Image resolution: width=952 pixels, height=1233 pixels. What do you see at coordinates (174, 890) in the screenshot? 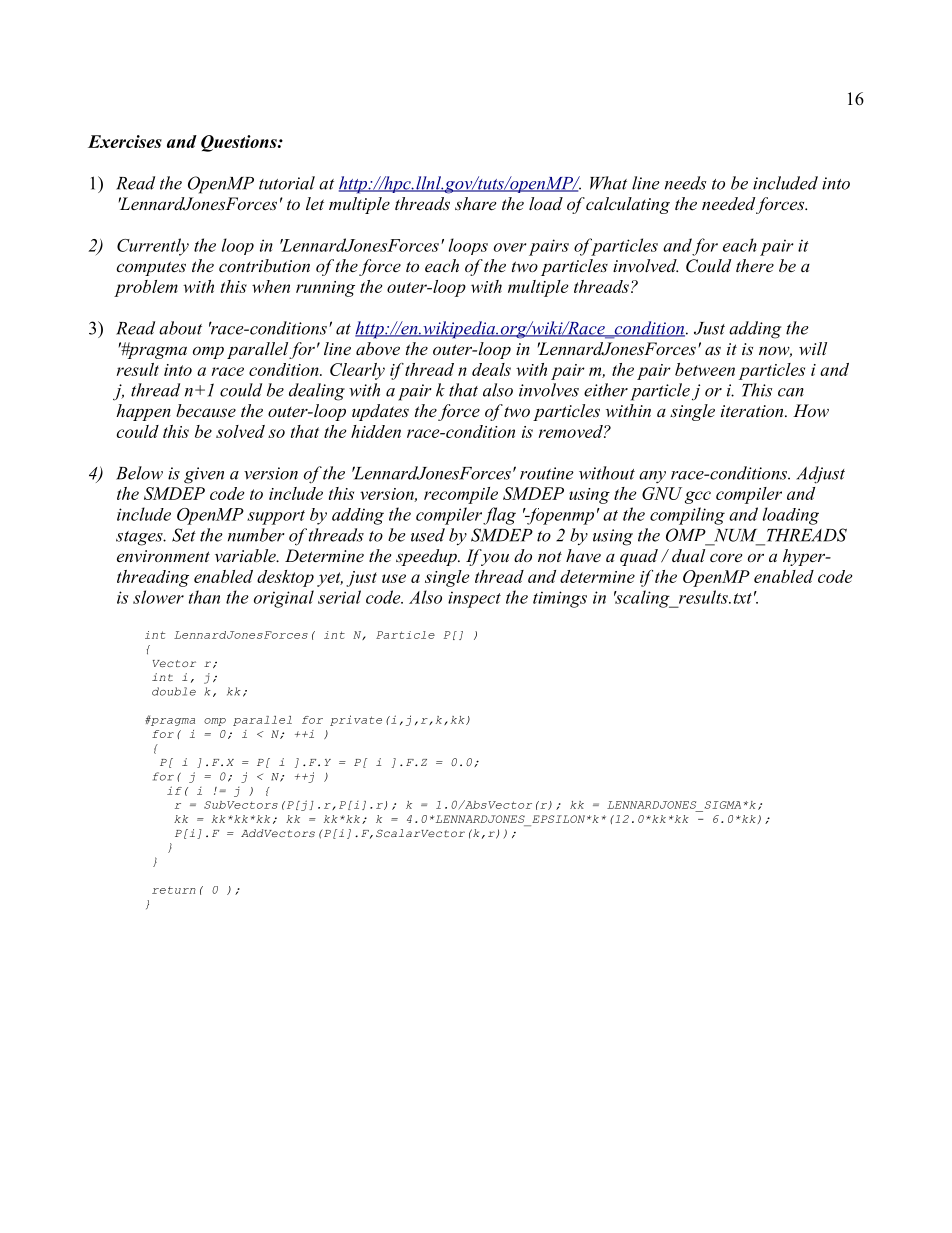
I see `return` at bounding box center [174, 890].
